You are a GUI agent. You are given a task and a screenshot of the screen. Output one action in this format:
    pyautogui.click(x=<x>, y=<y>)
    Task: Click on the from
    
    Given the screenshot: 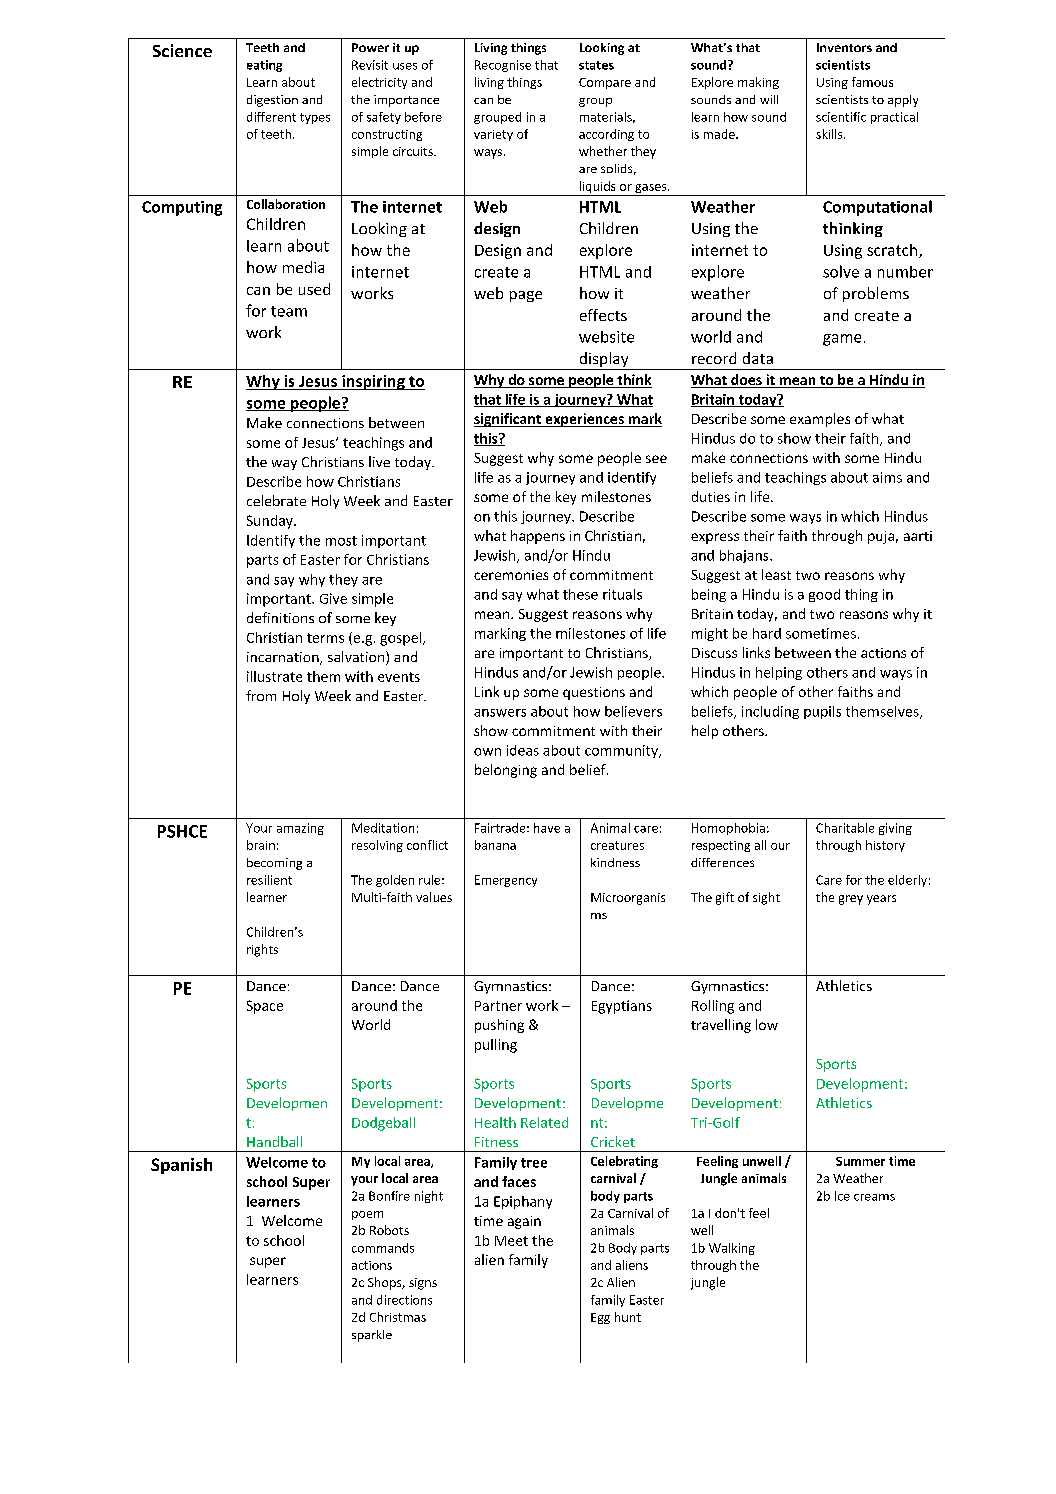 What is the action you would take?
    pyautogui.click(x=261, y=695)
